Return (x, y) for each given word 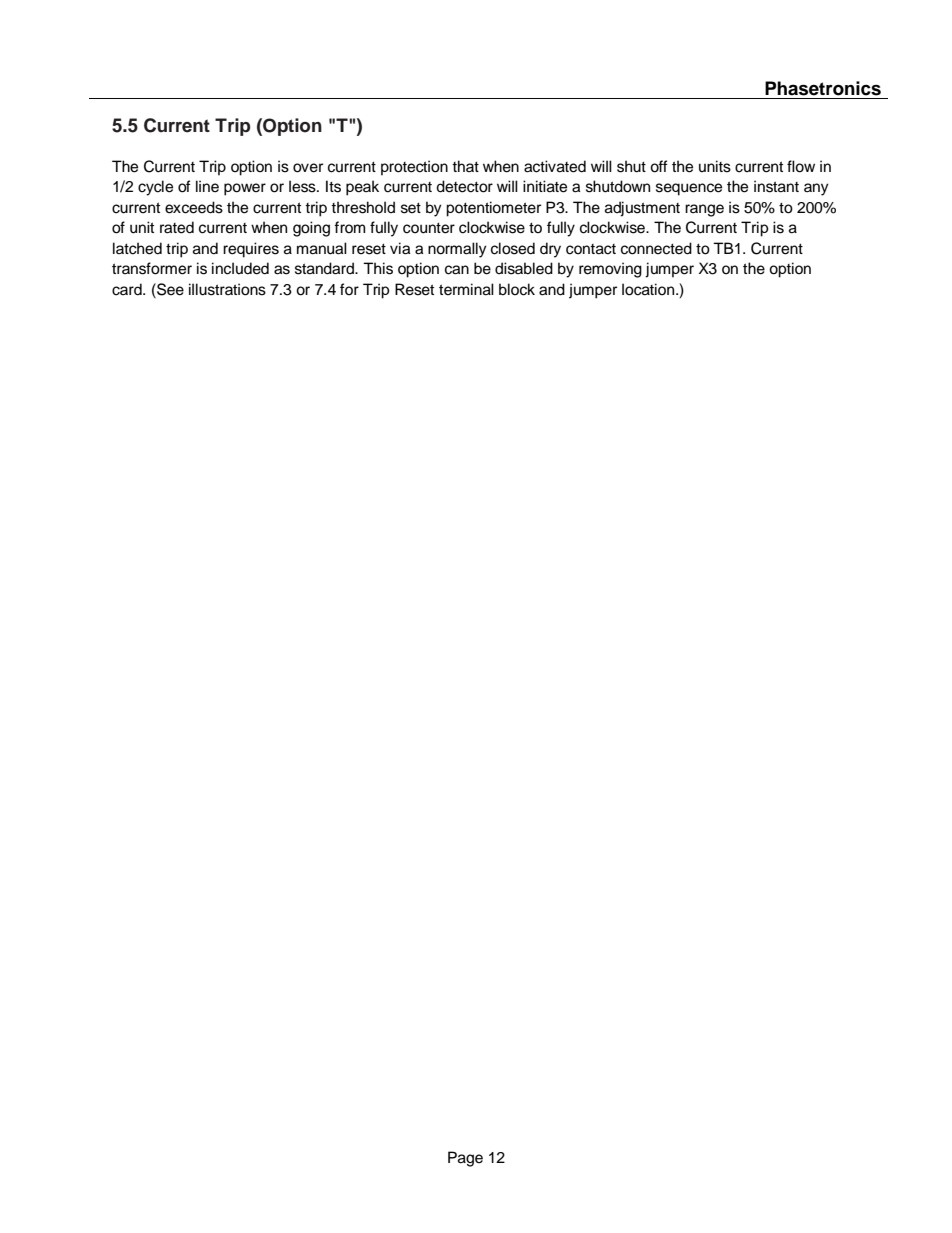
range (704, 210)
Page (465, 1159)
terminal (466, 289)
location (649, 289)
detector (464, 186)
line (207, 186)
